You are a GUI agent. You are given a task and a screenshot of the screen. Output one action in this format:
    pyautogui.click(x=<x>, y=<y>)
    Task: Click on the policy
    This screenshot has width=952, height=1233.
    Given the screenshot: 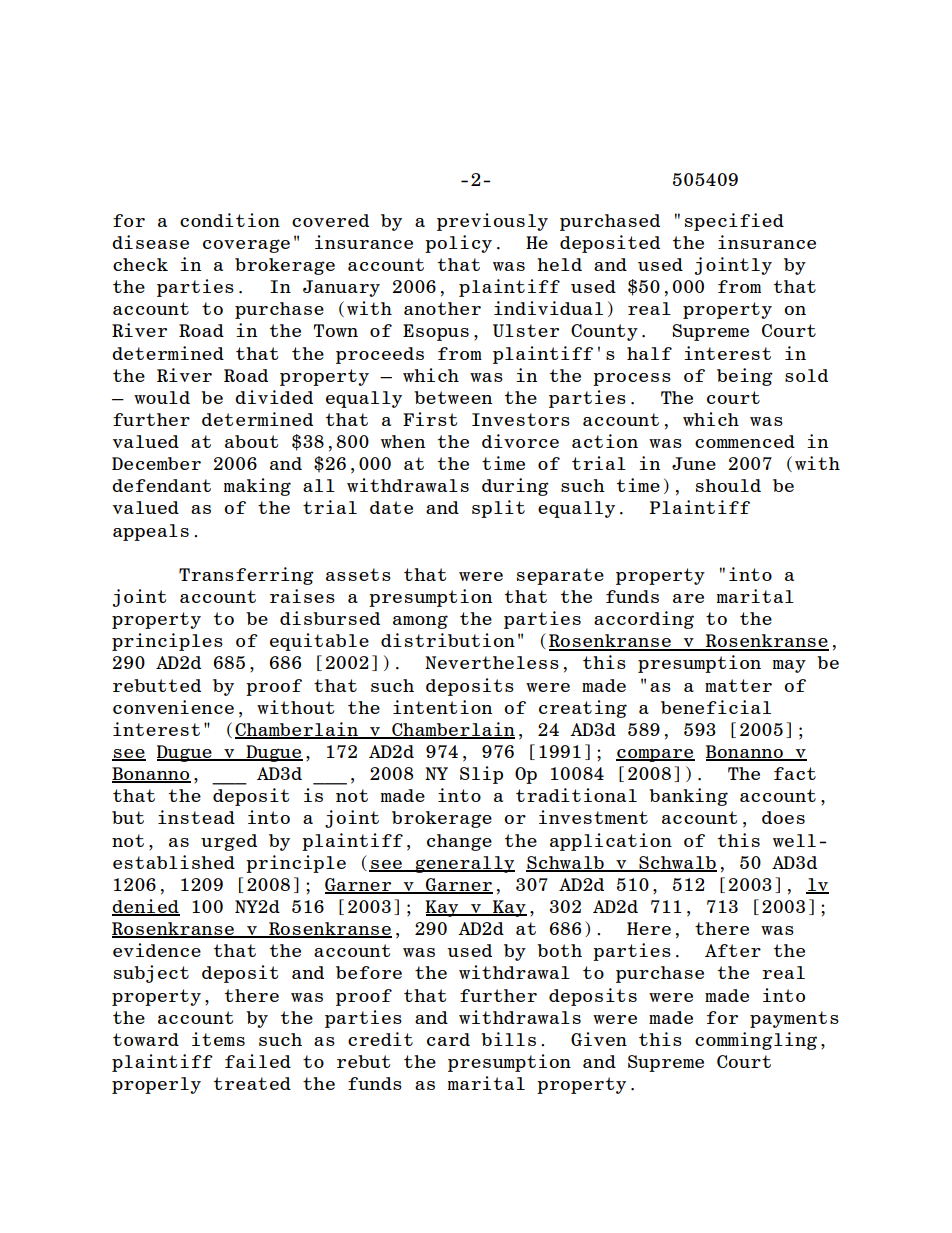 What is the action you would take?
    pyautogui.click(x=458, y=244)
